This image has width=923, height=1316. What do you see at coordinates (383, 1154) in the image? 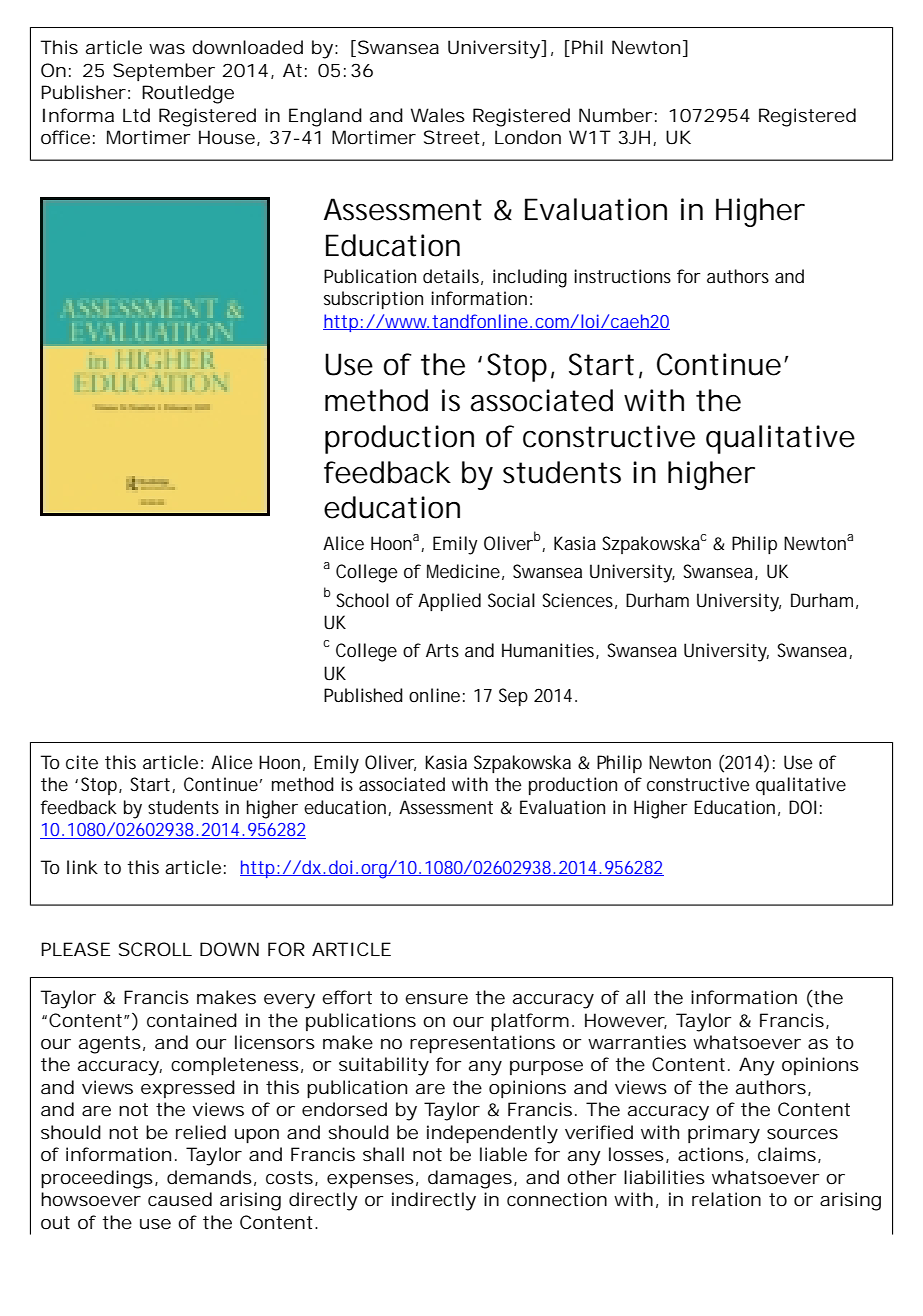
I see `shall` at bounding box center [383, 1154].
